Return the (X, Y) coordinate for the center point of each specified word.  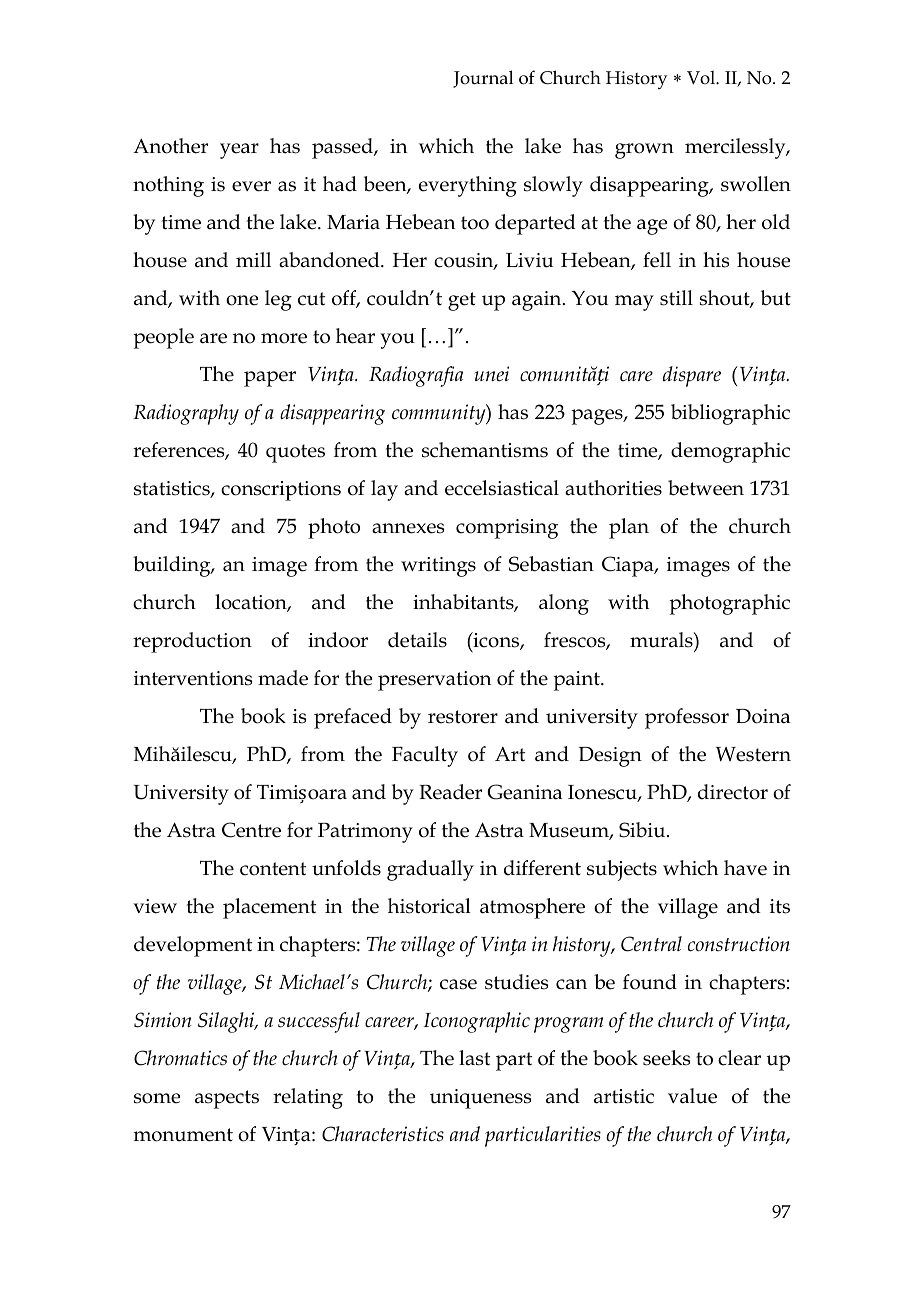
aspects (227, 1099)
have (745, 868)
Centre (251, 830)
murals (662, 640)
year (239, 151)
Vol (702, 77)
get (462, 301)
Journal (483, 79)
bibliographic (730, 414)
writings (438, 567)
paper (270, 379)
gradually (430, 870)
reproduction (192, 642)
